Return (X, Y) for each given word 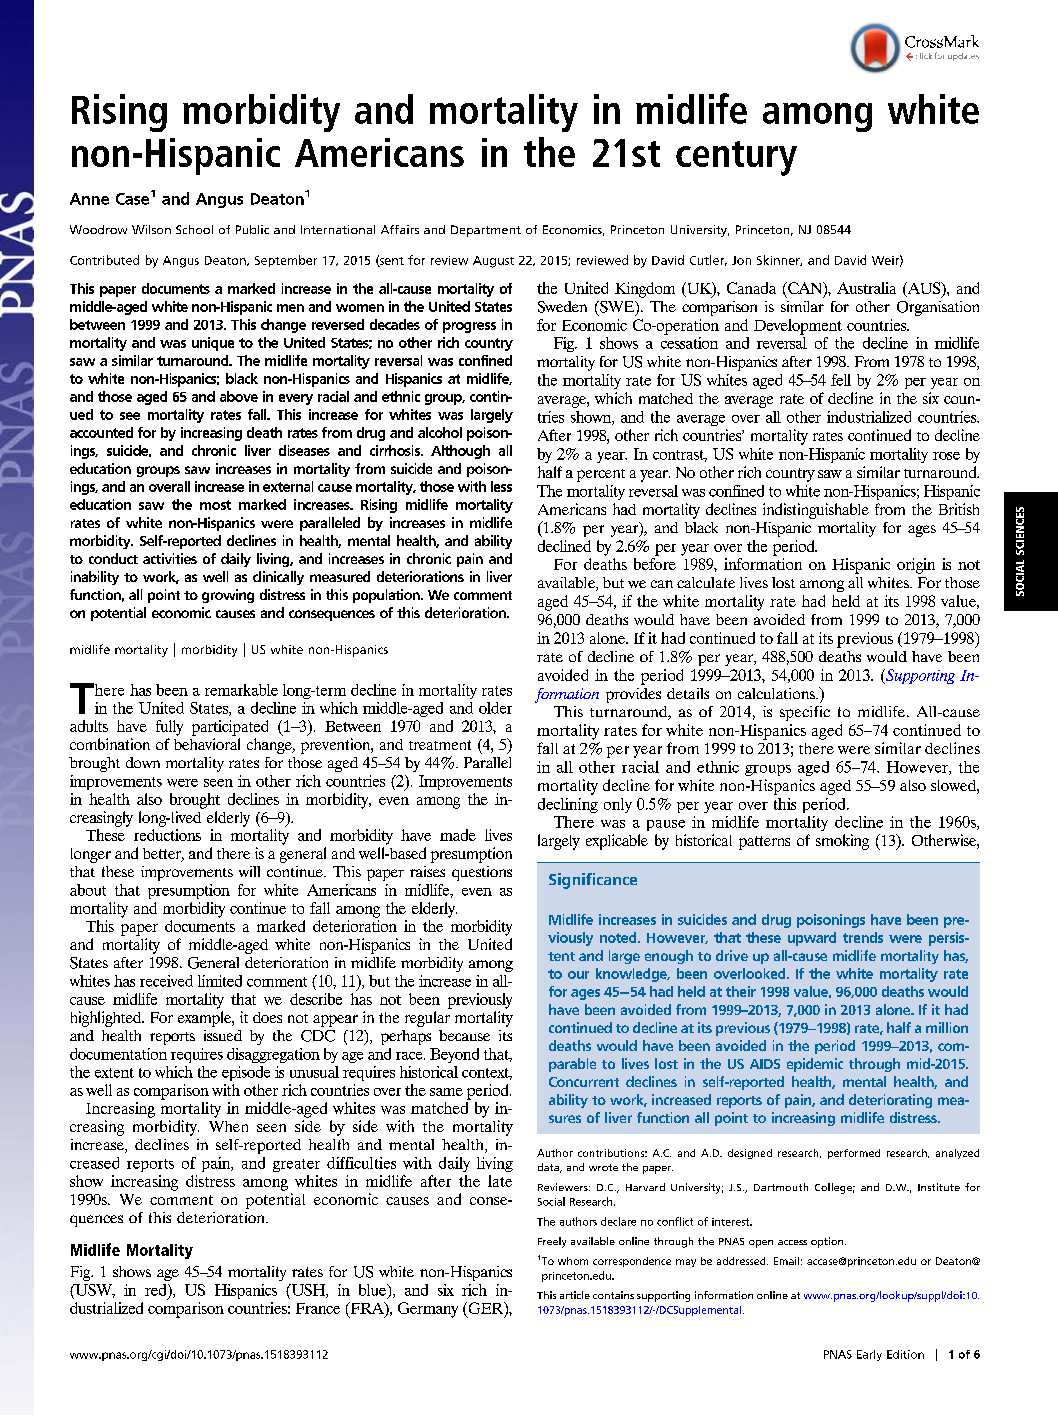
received (166, 981)
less (501, 486)
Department (486, 231)
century (736, 158)
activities (170, 558)
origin (916, 566)
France (318, 1308)
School (194, 229)
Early (869, 1355)
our (578, 975)
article (575, 1295)
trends (863, 937)
